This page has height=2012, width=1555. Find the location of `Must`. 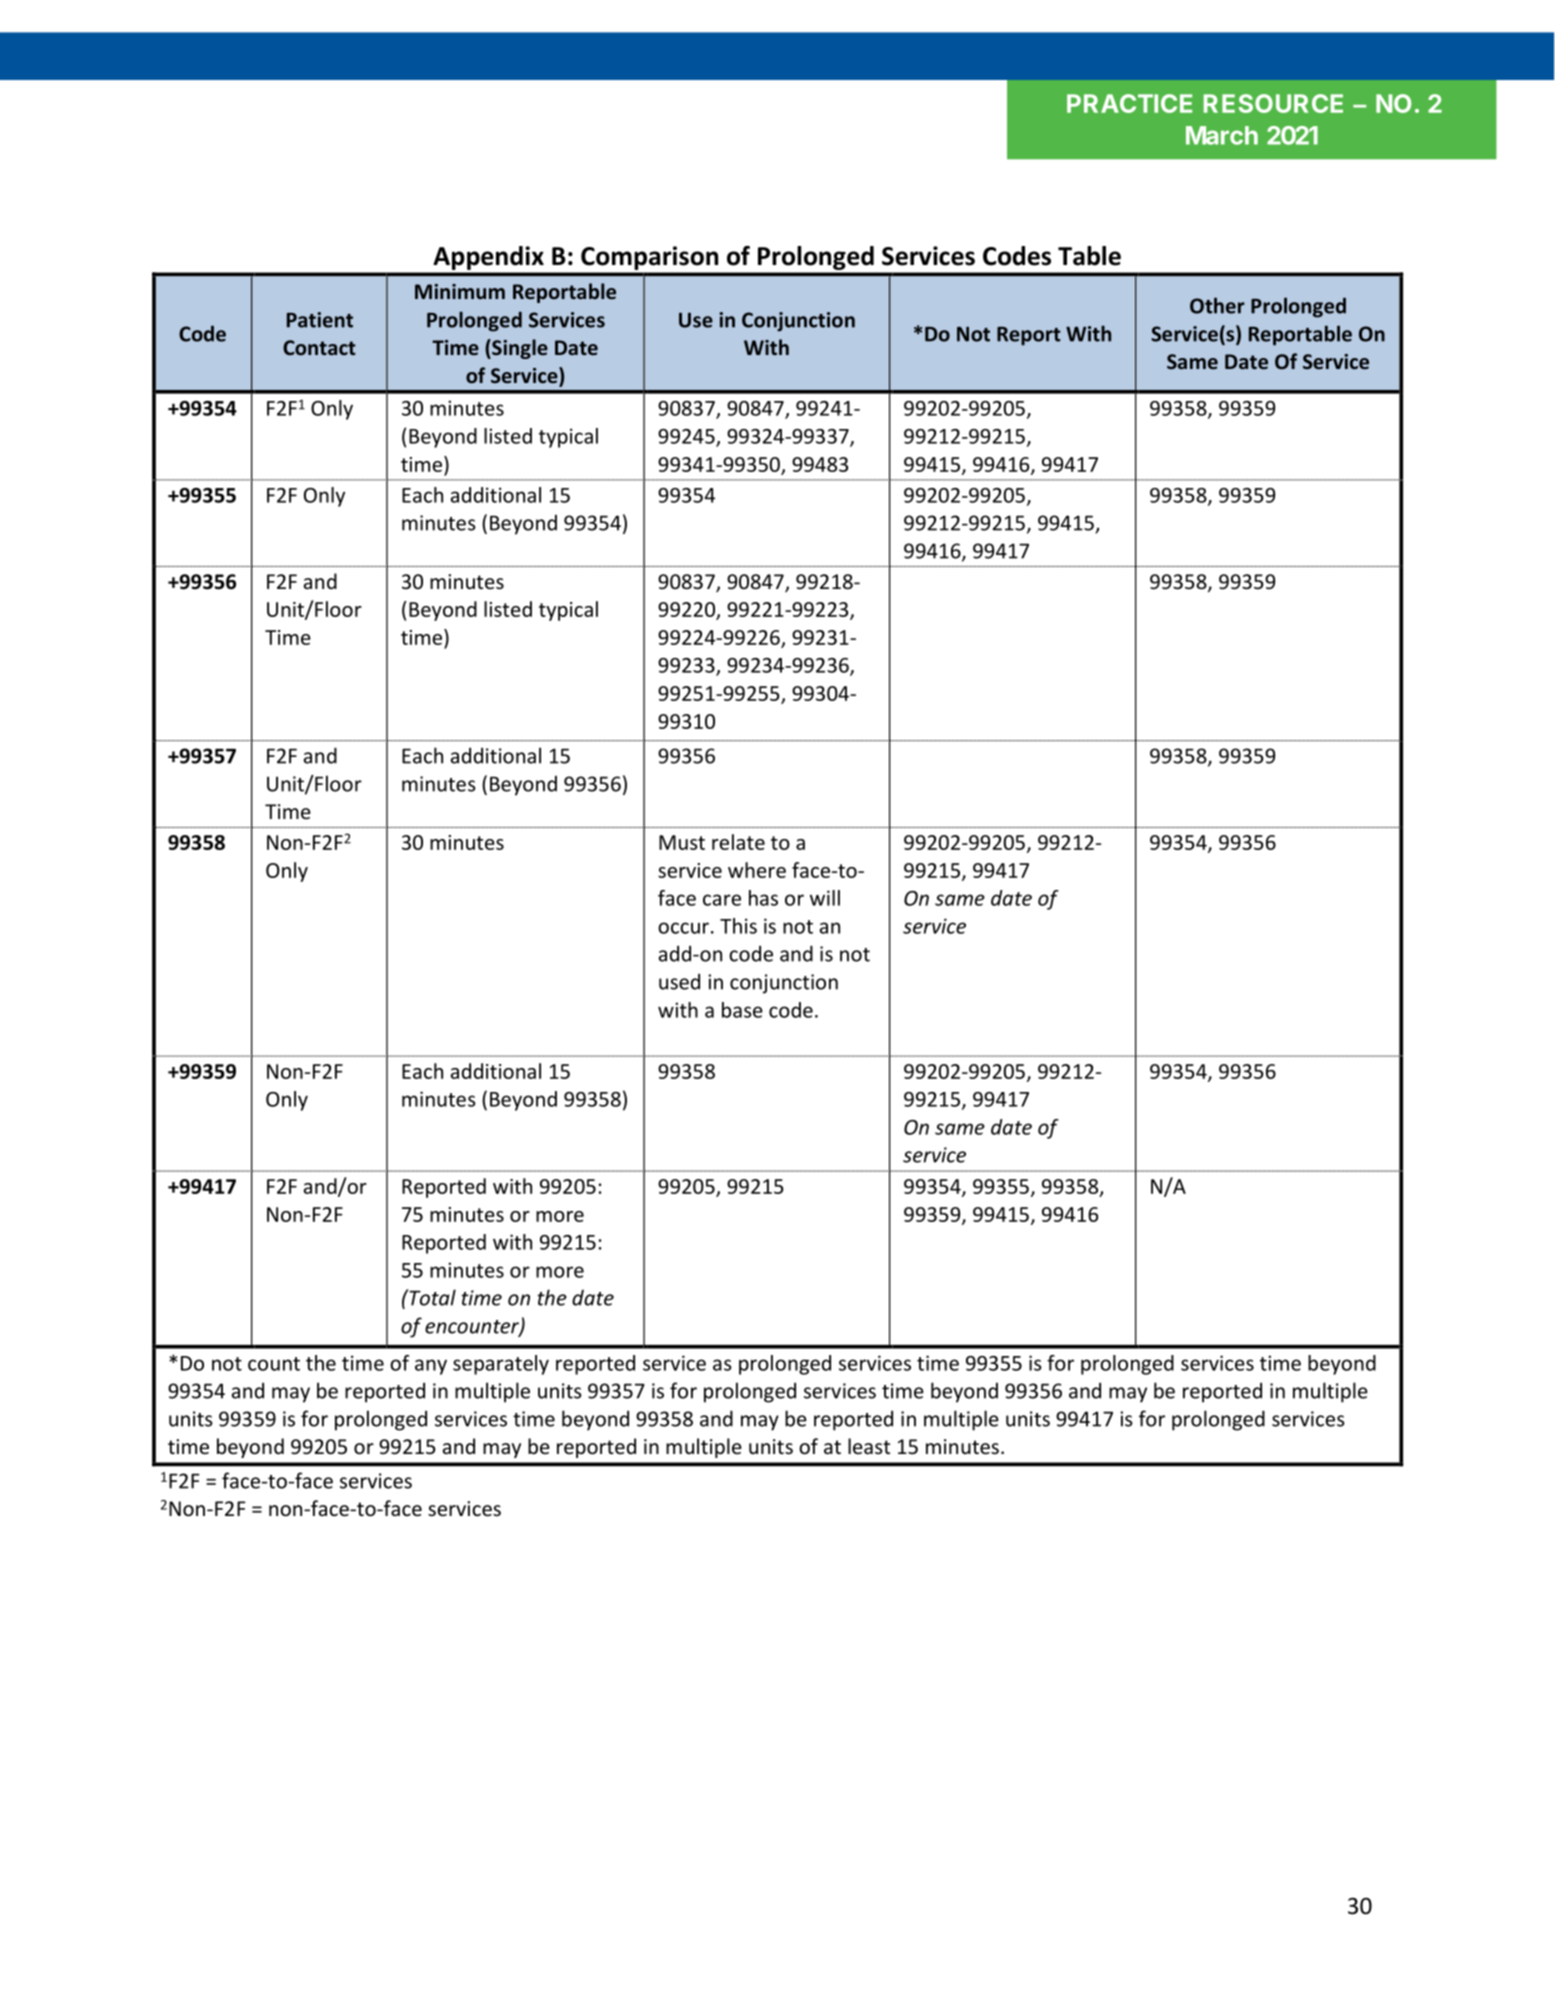

Must is located at coordinates (682, 842).
